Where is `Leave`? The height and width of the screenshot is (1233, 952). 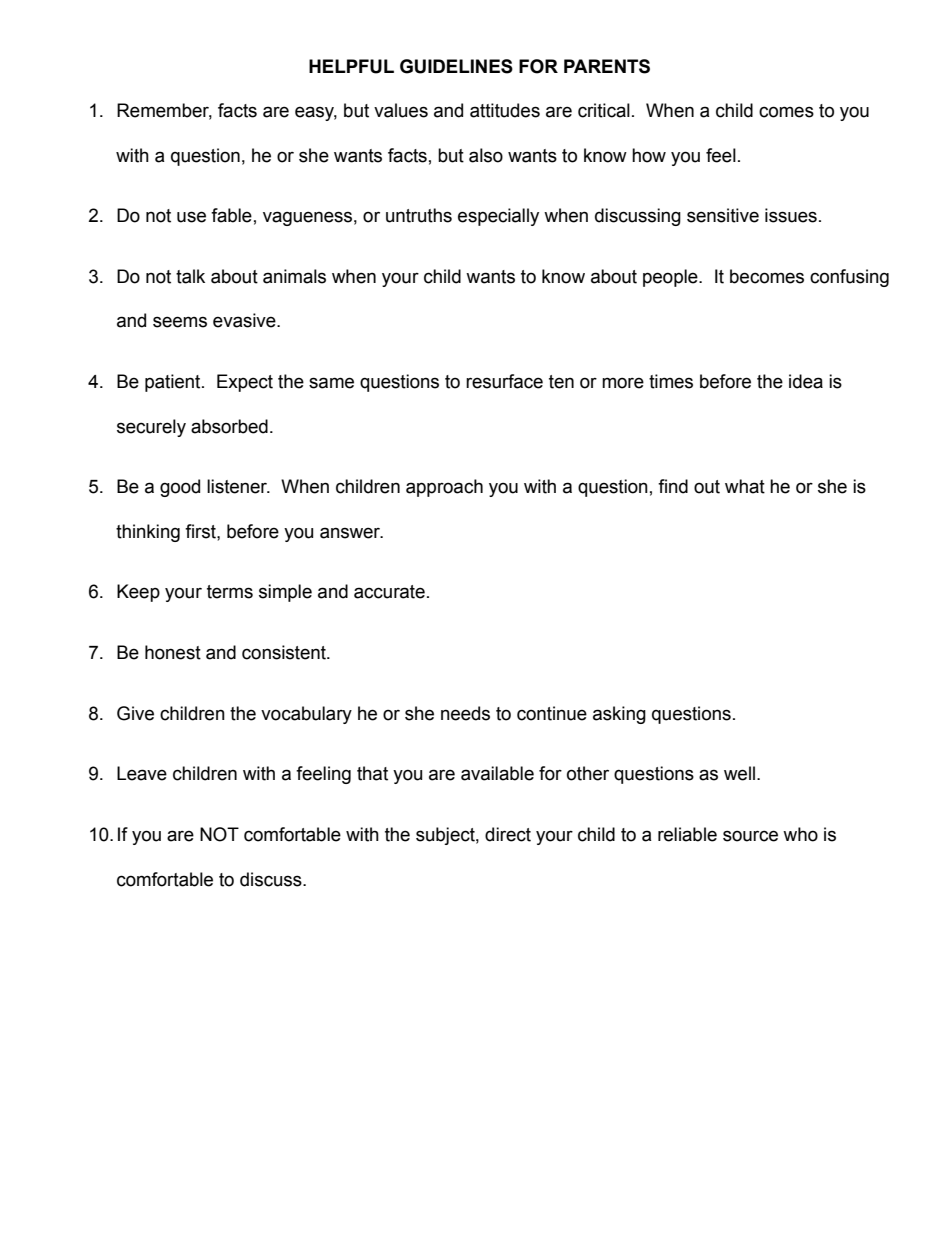 Leave is located at coordinates (142, 773).
